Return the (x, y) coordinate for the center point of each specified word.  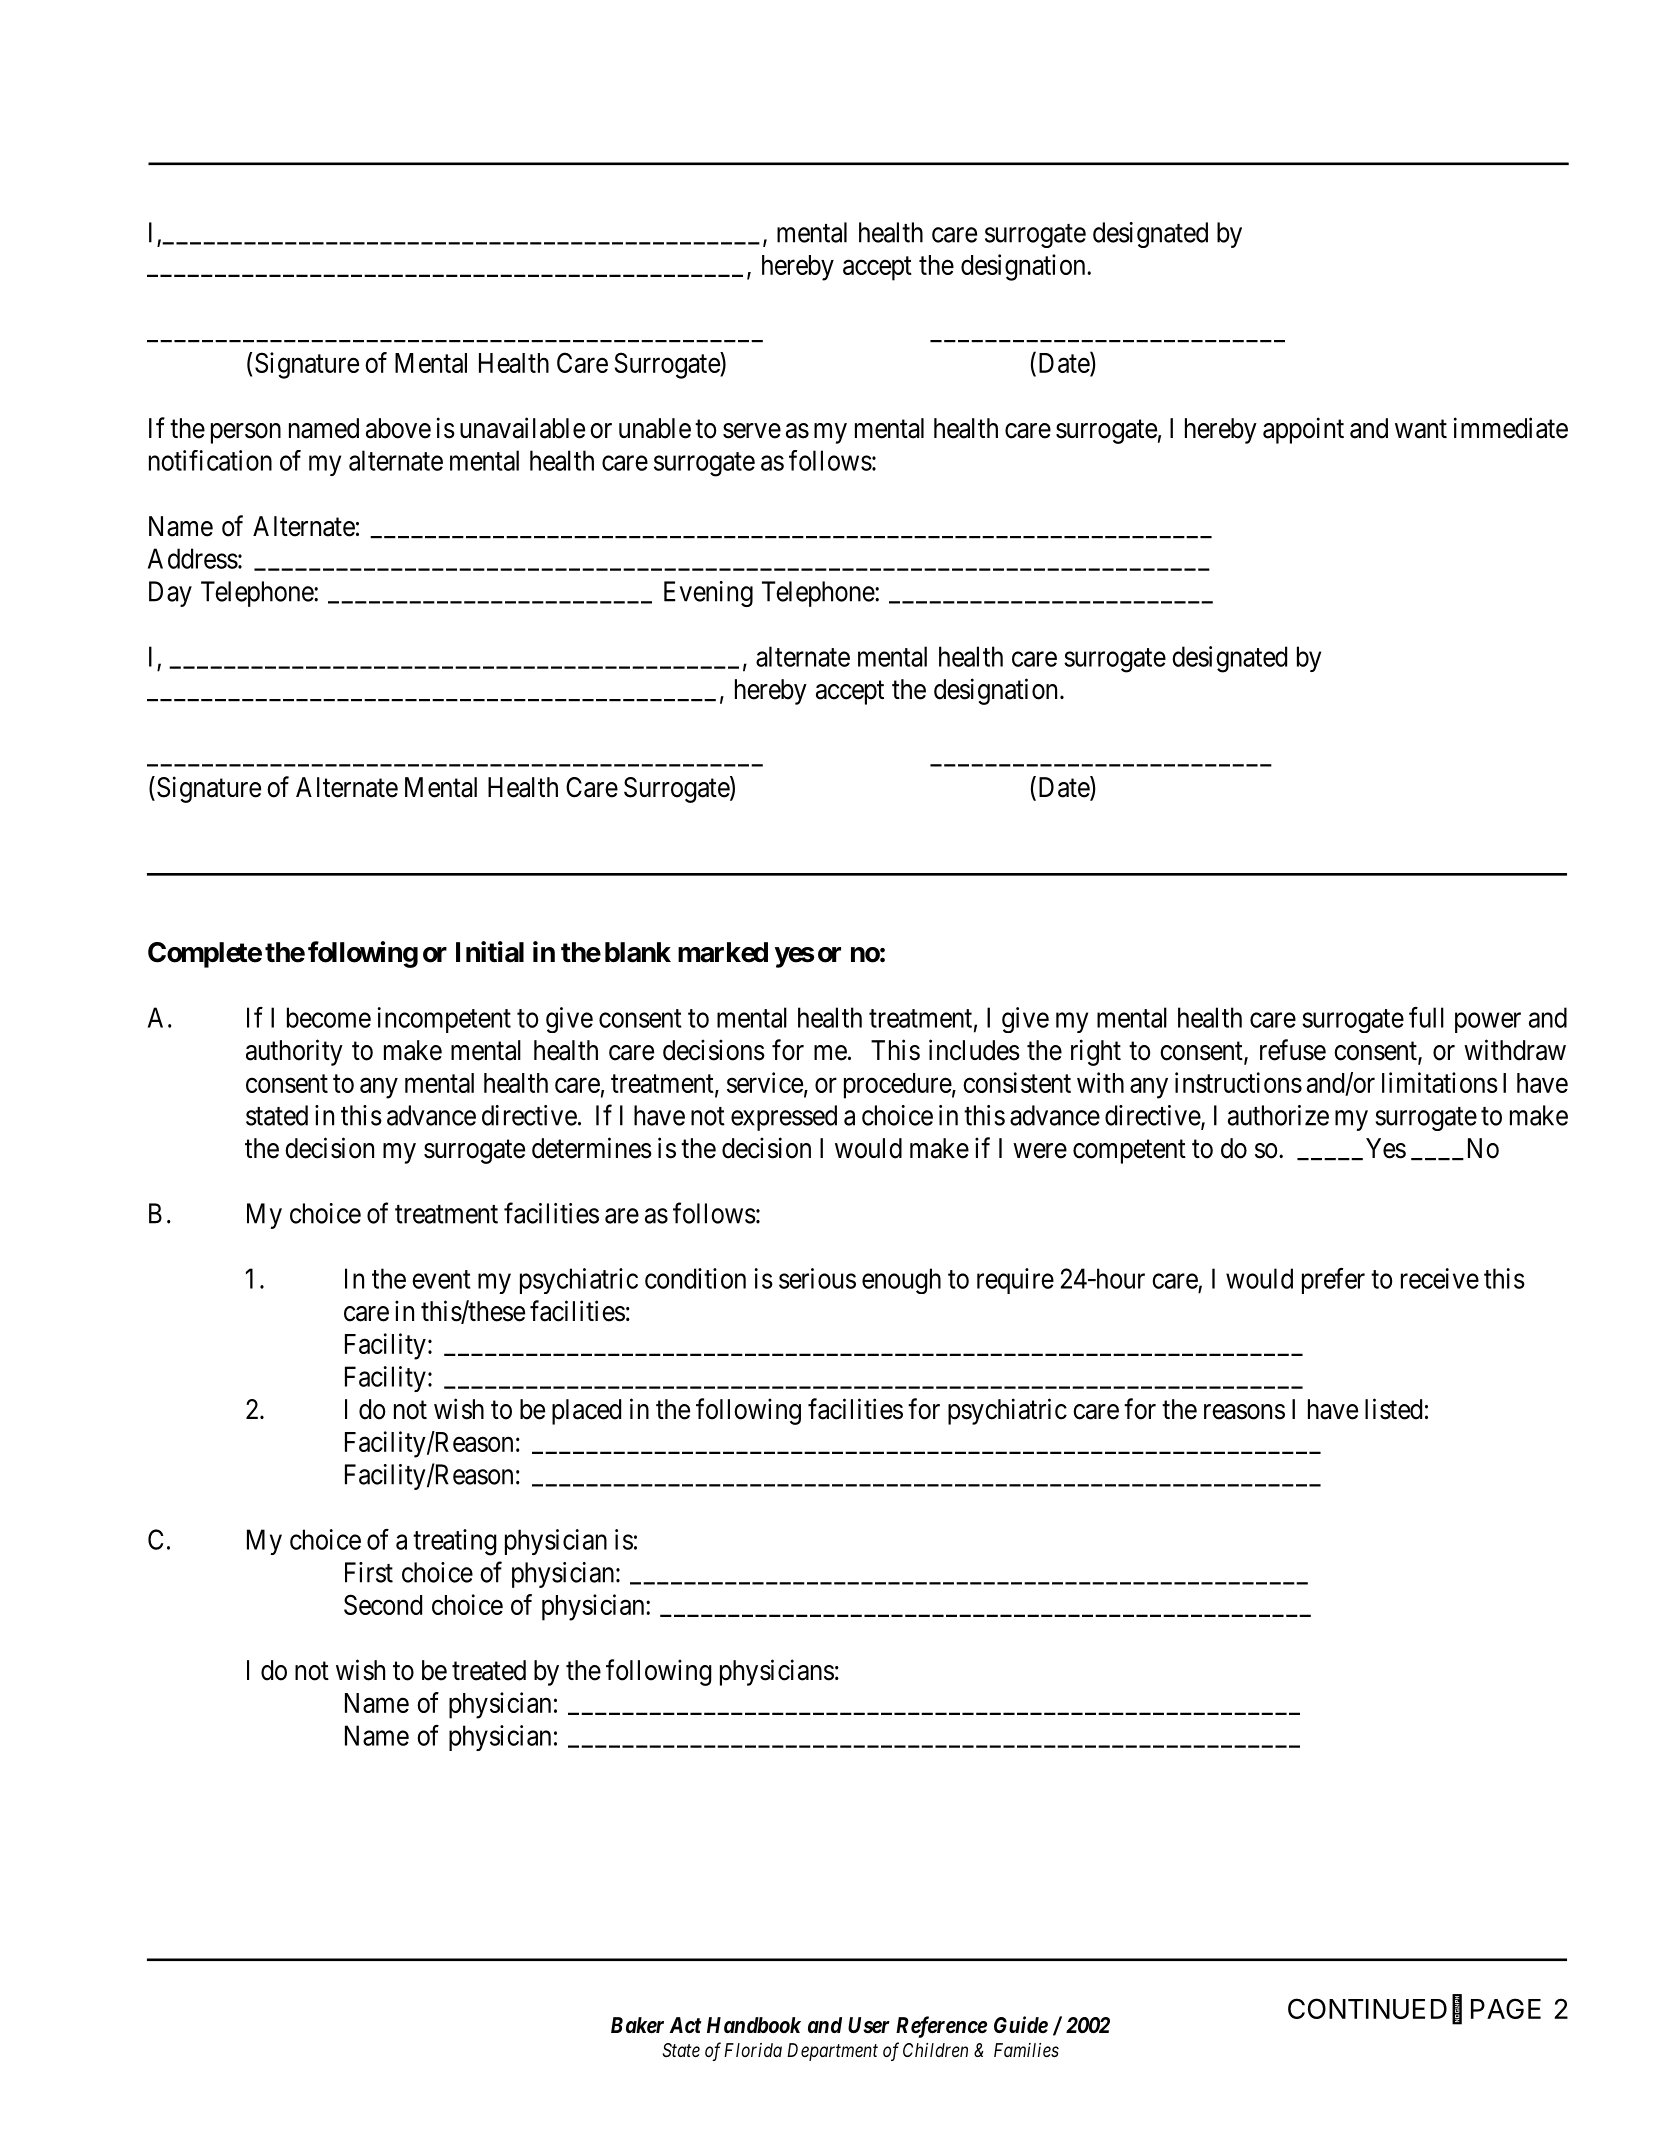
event (441, 1279)
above (398, 428)
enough (901, 1281)
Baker (637, 2025)
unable (655, 428)
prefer (1333, 1281)
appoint (1303, 430)
